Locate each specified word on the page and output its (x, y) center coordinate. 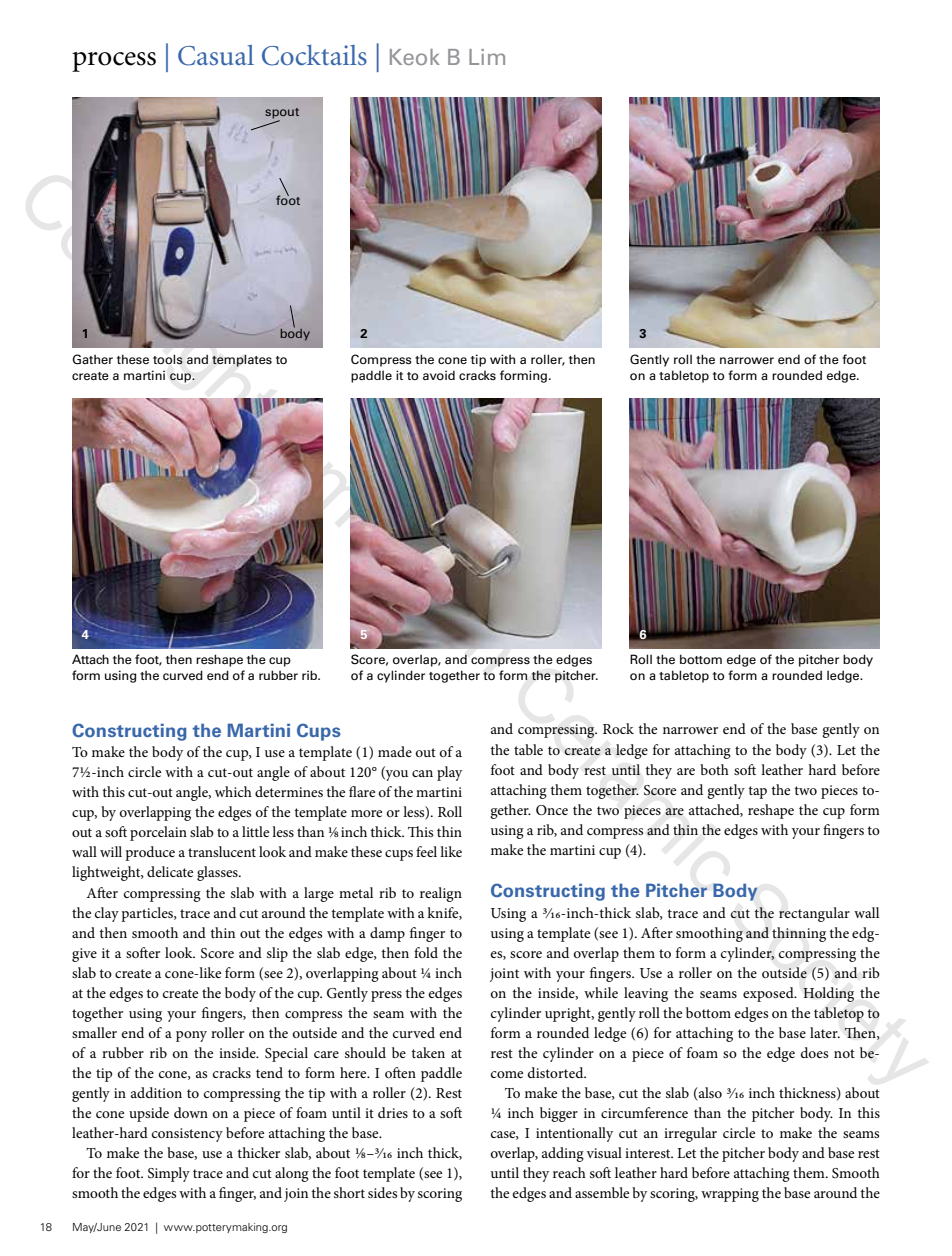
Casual (216, 55)
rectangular (814, 914)
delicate (170, 871)
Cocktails (314, 55)
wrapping (730, 1195)
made (395, 751)
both (714, 769)
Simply (169, 1174)
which (233, 791)
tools (168, 359)
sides (382, 1192)
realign (441, 894)
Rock (618, 728)
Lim (487, 57)
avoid (439, 375)
